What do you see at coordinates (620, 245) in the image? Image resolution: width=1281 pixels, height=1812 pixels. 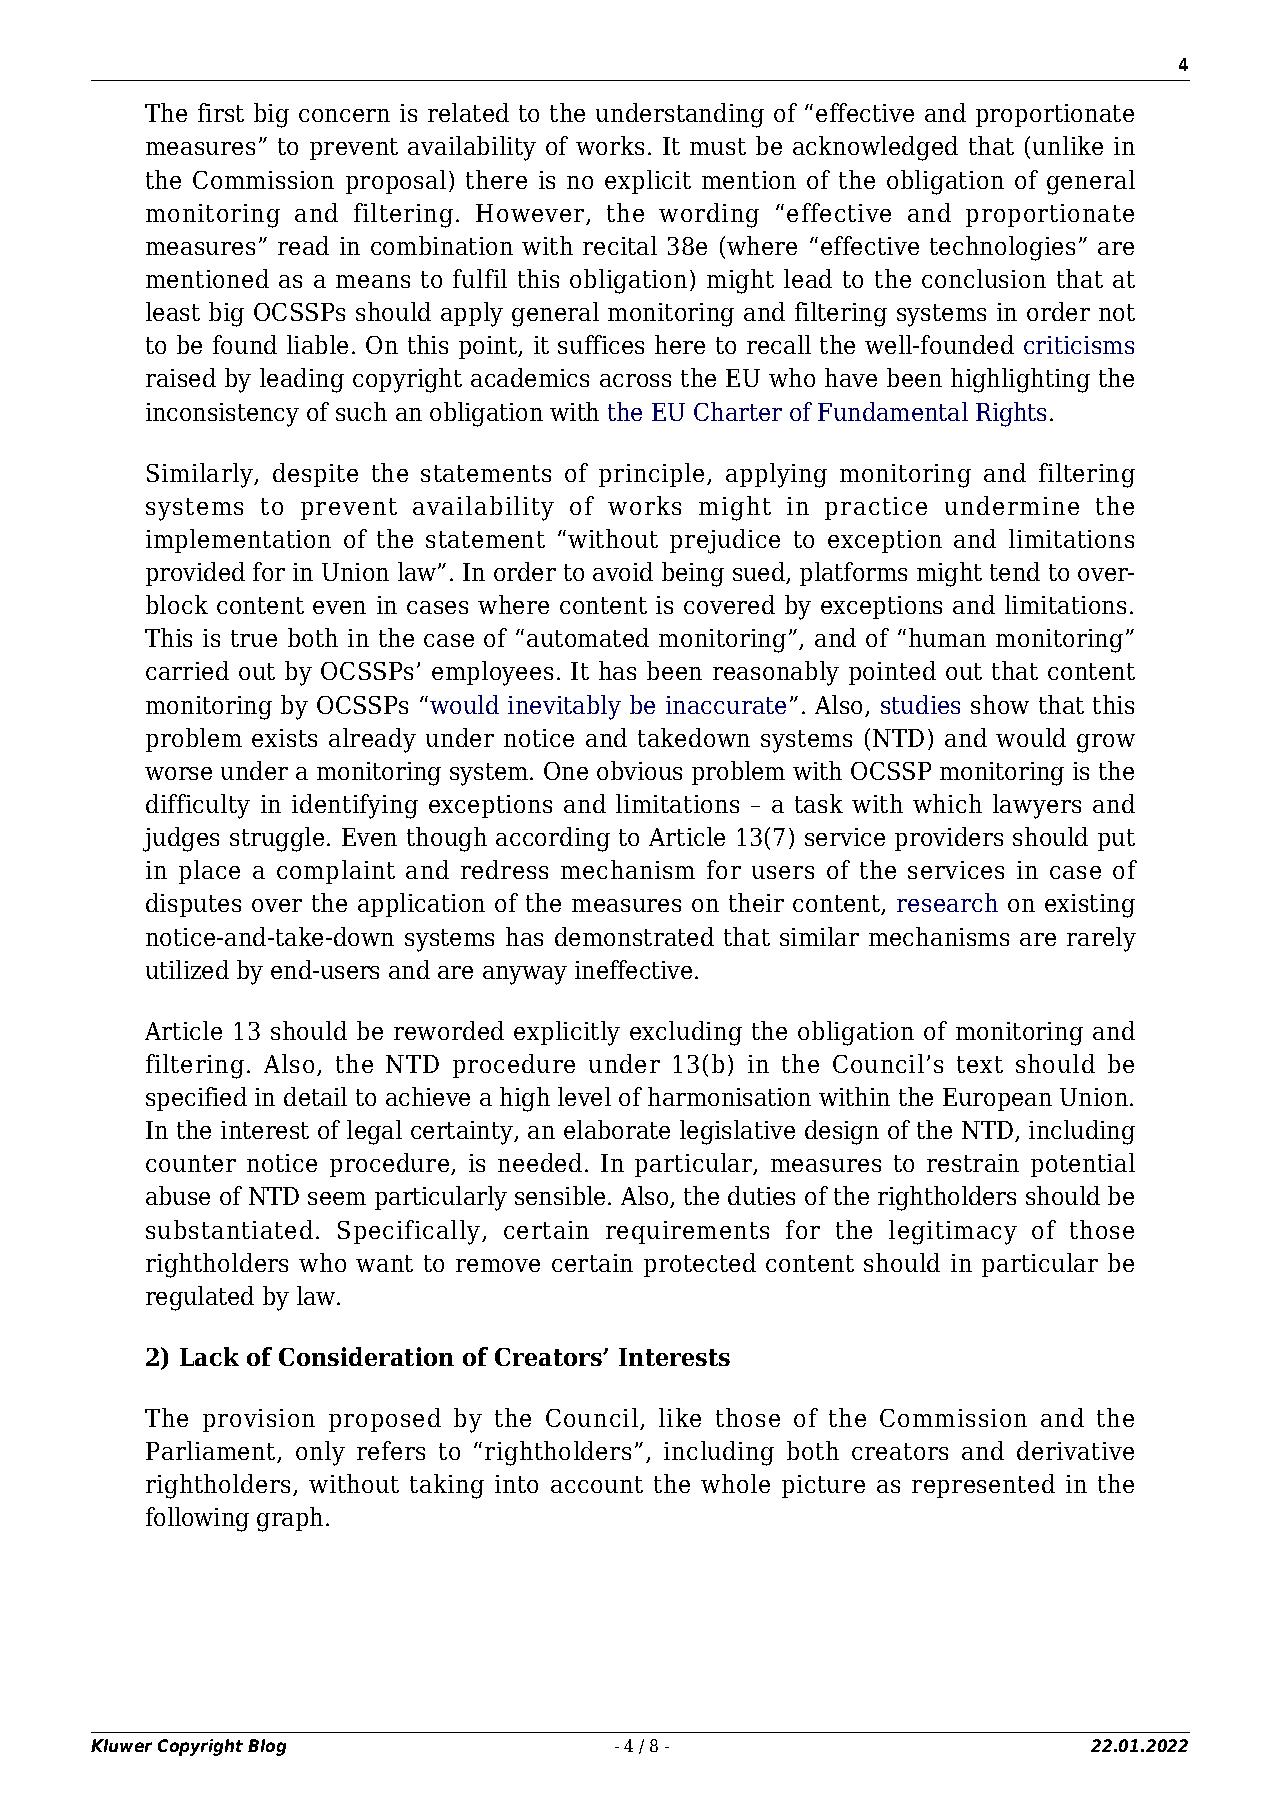 I see `recital` at bounding box center [620, 245].
